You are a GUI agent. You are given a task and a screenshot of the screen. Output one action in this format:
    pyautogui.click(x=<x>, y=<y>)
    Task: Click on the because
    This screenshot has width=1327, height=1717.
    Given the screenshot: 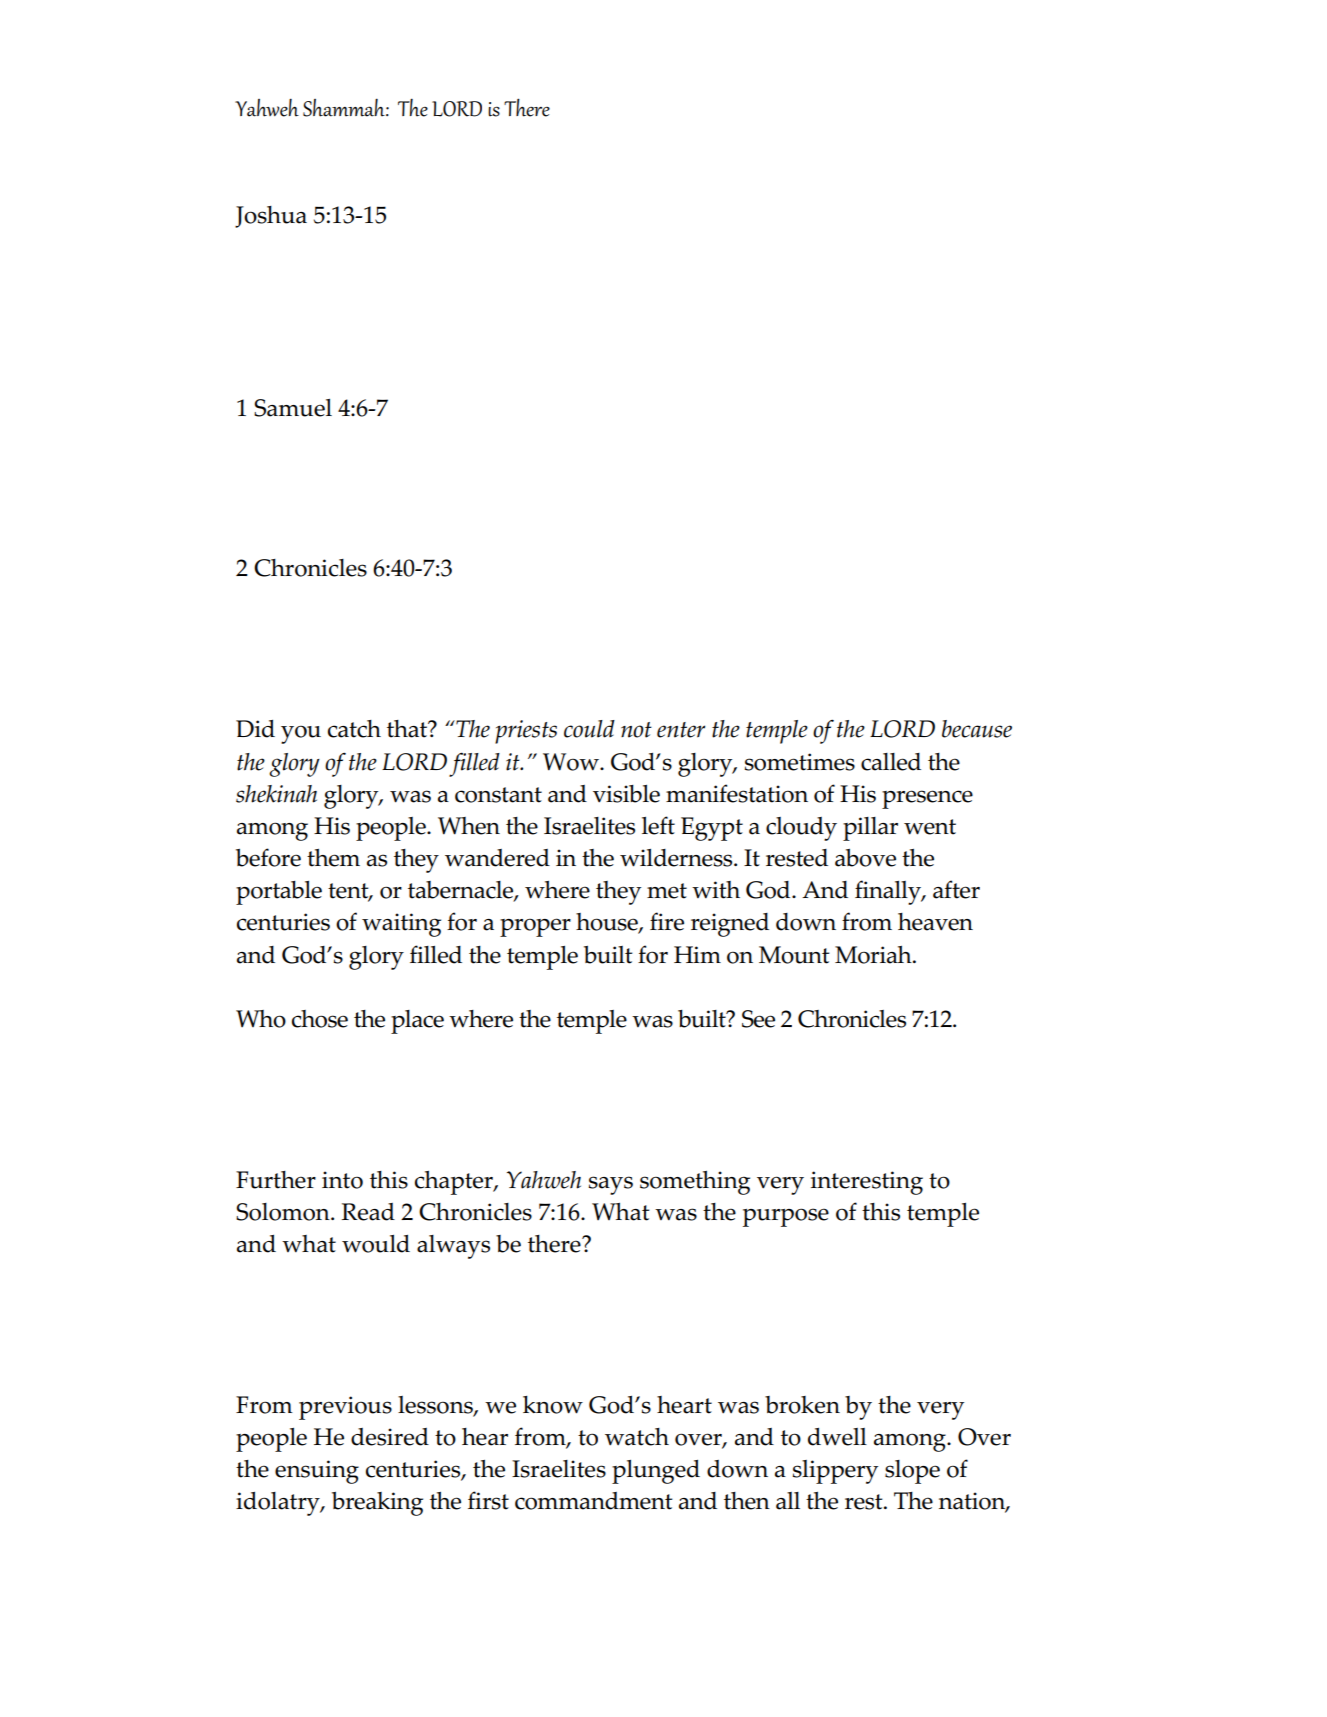 What is the action you would take?
    pyautogui.click(x=977, y=729)
